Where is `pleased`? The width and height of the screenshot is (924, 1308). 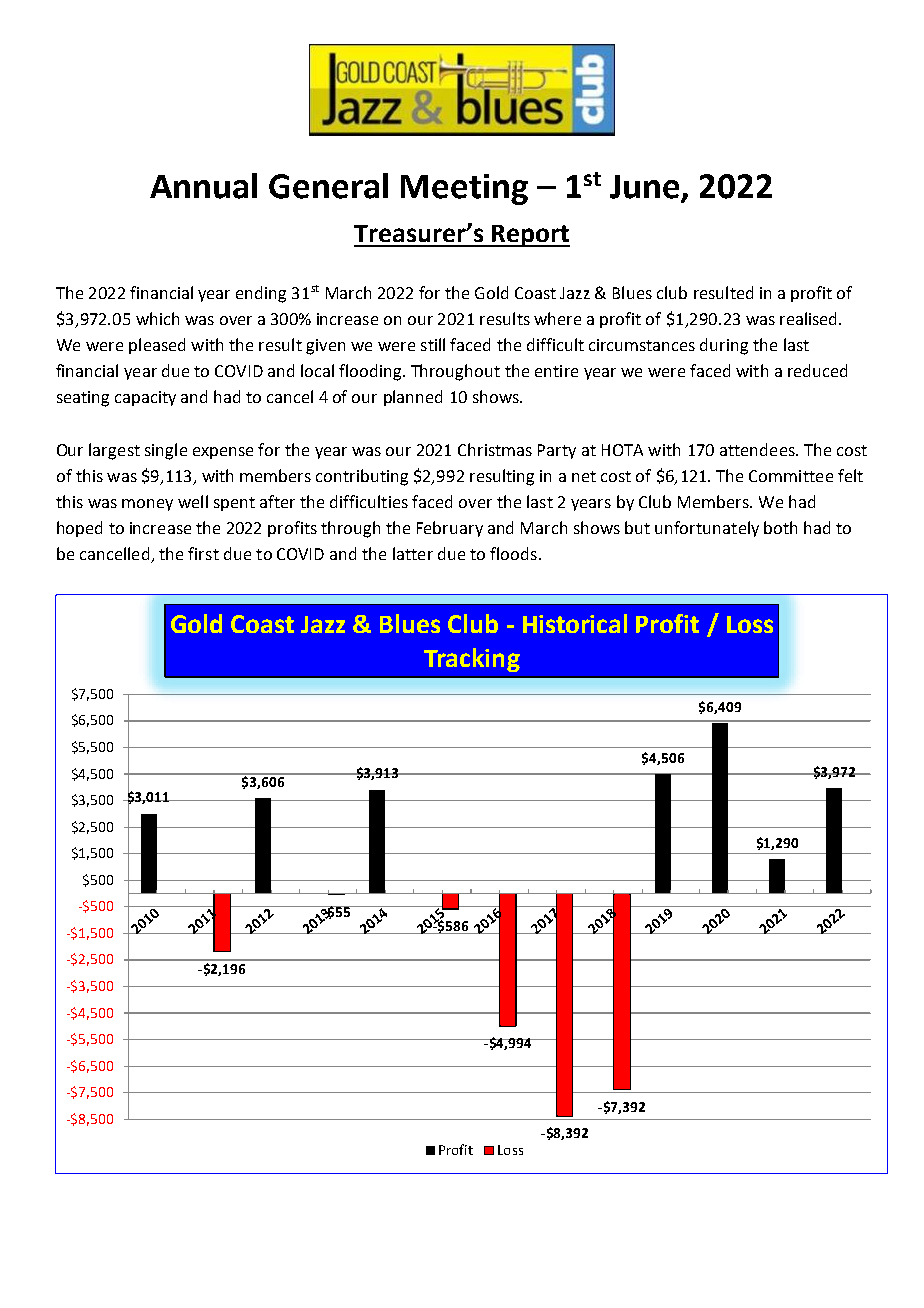 pleased is located at coordinates (157, 346).
